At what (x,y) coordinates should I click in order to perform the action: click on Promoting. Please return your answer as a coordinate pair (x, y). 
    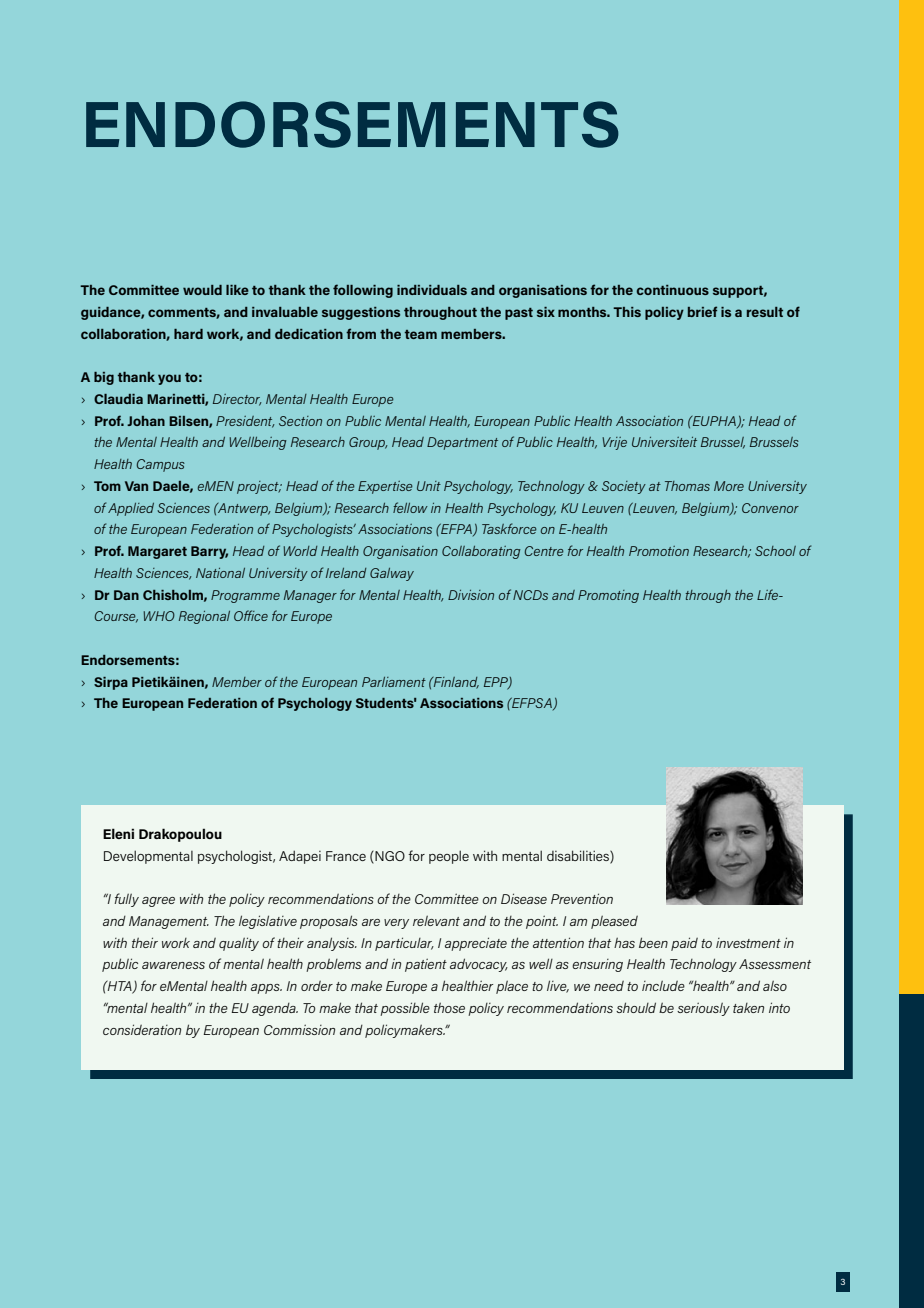
    Looking at the image, I should click on (608, 596).
